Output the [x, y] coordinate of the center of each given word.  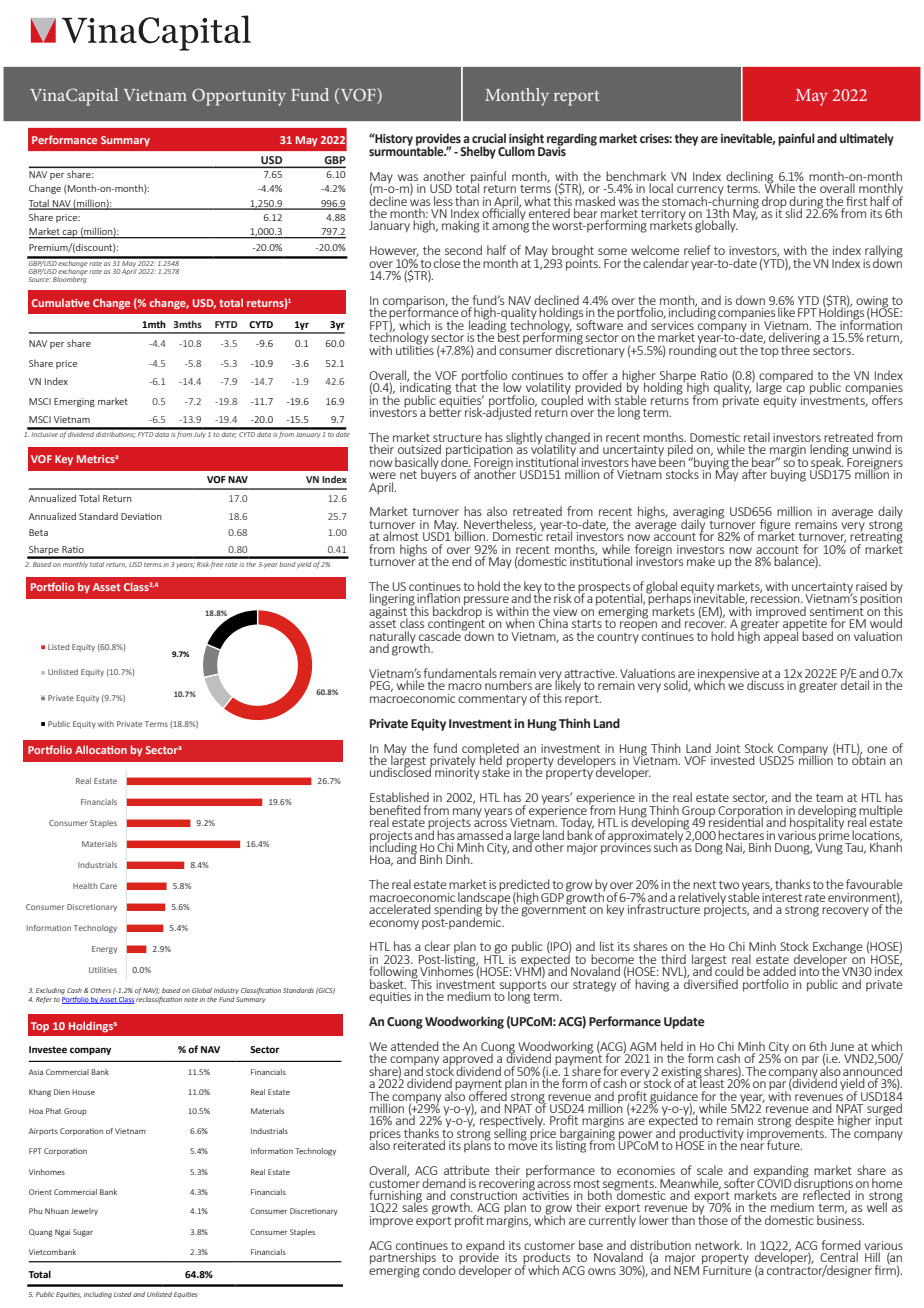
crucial [489, 138]
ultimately [867, 139]
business [840, 1219]
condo [439, 1268]
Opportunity [239, 97]
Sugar [83, 1233]
